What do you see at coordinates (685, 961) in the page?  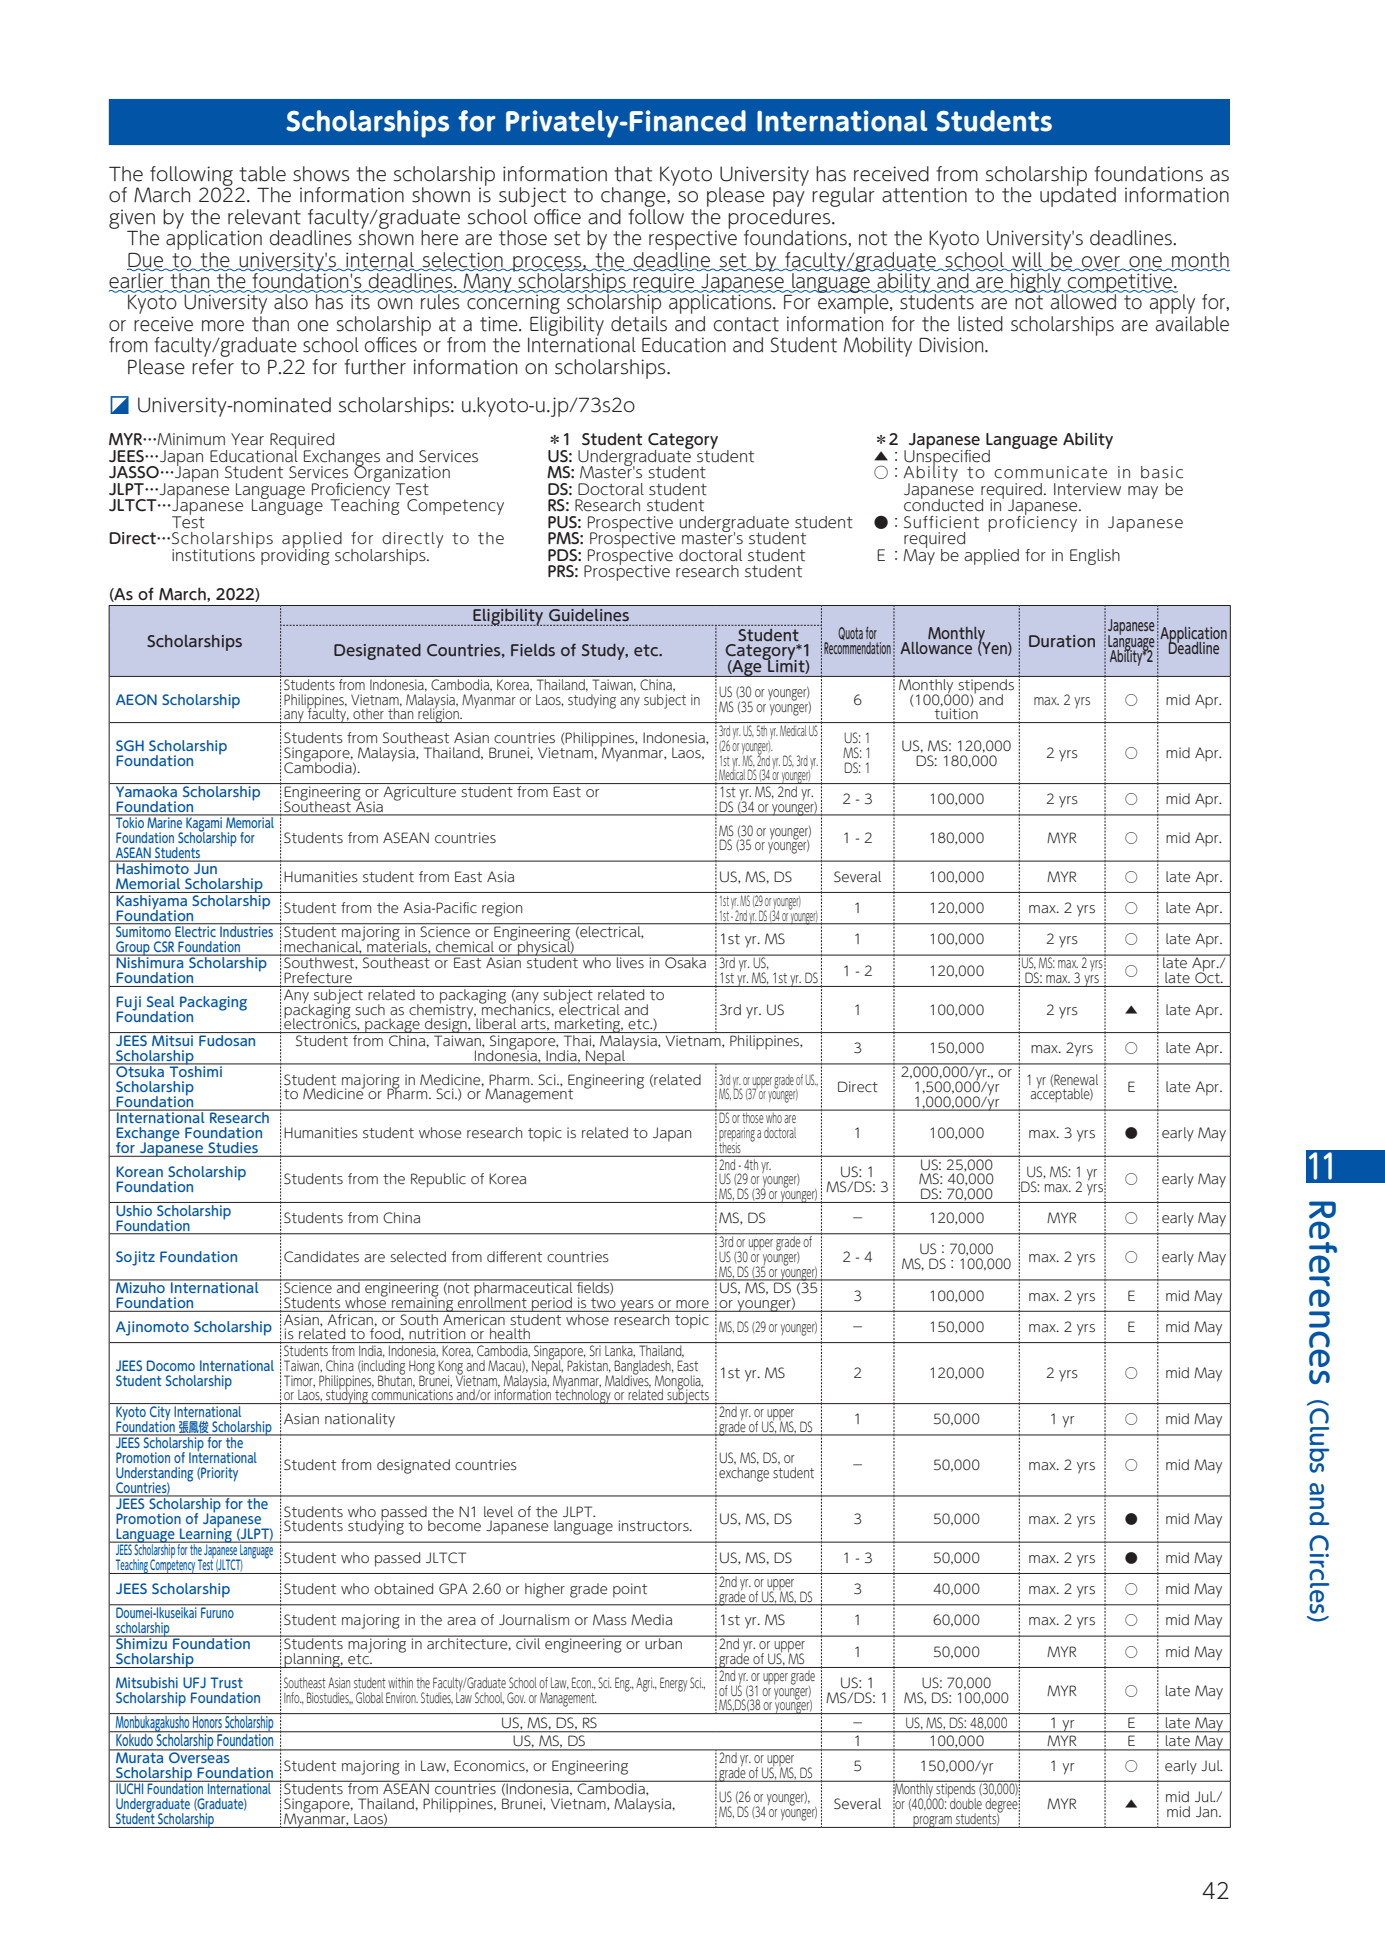 I see `Osaka` at bounding box center [685, 961].
